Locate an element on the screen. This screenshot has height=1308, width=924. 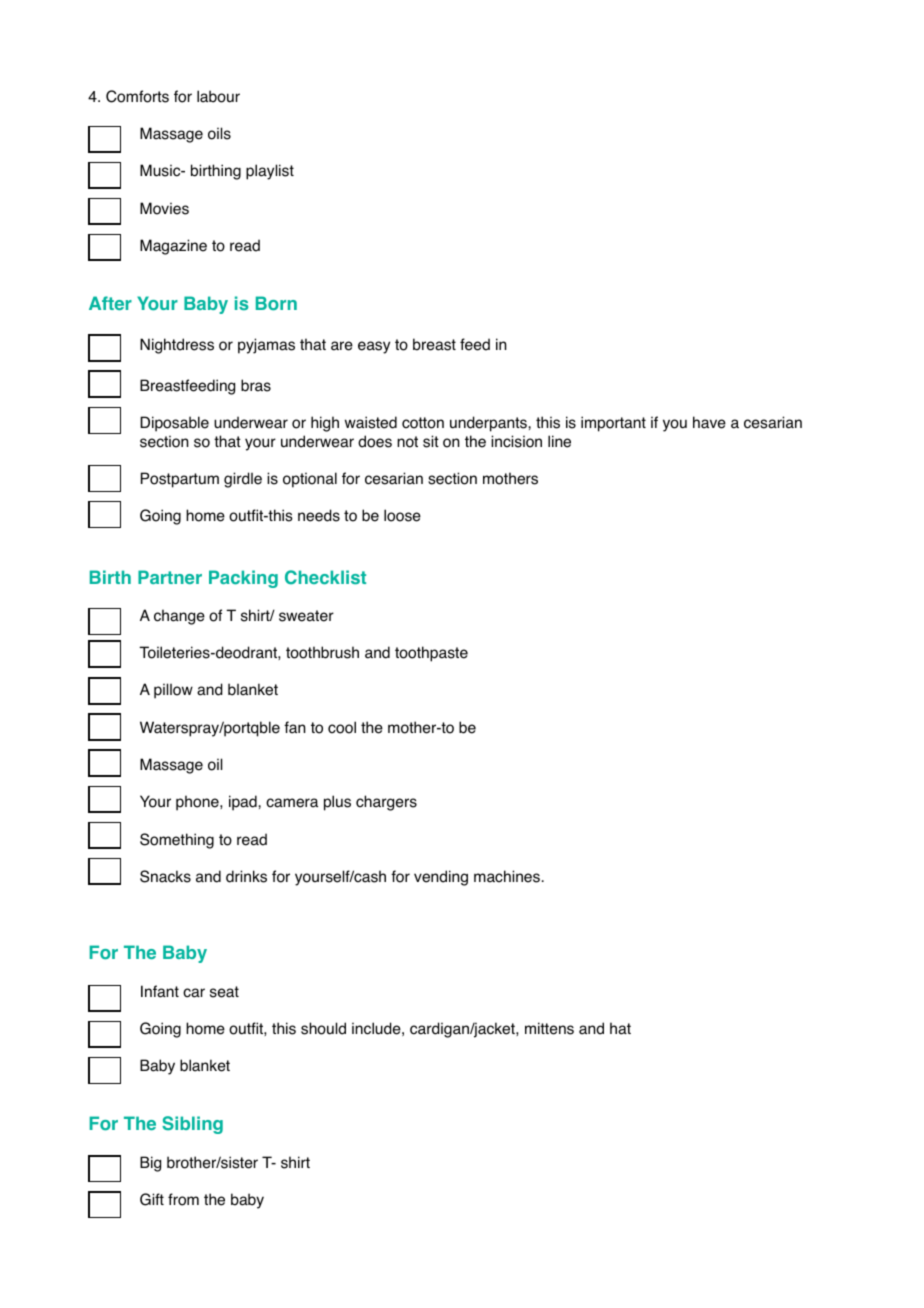
playlist is located at coordinates (270, 172).
